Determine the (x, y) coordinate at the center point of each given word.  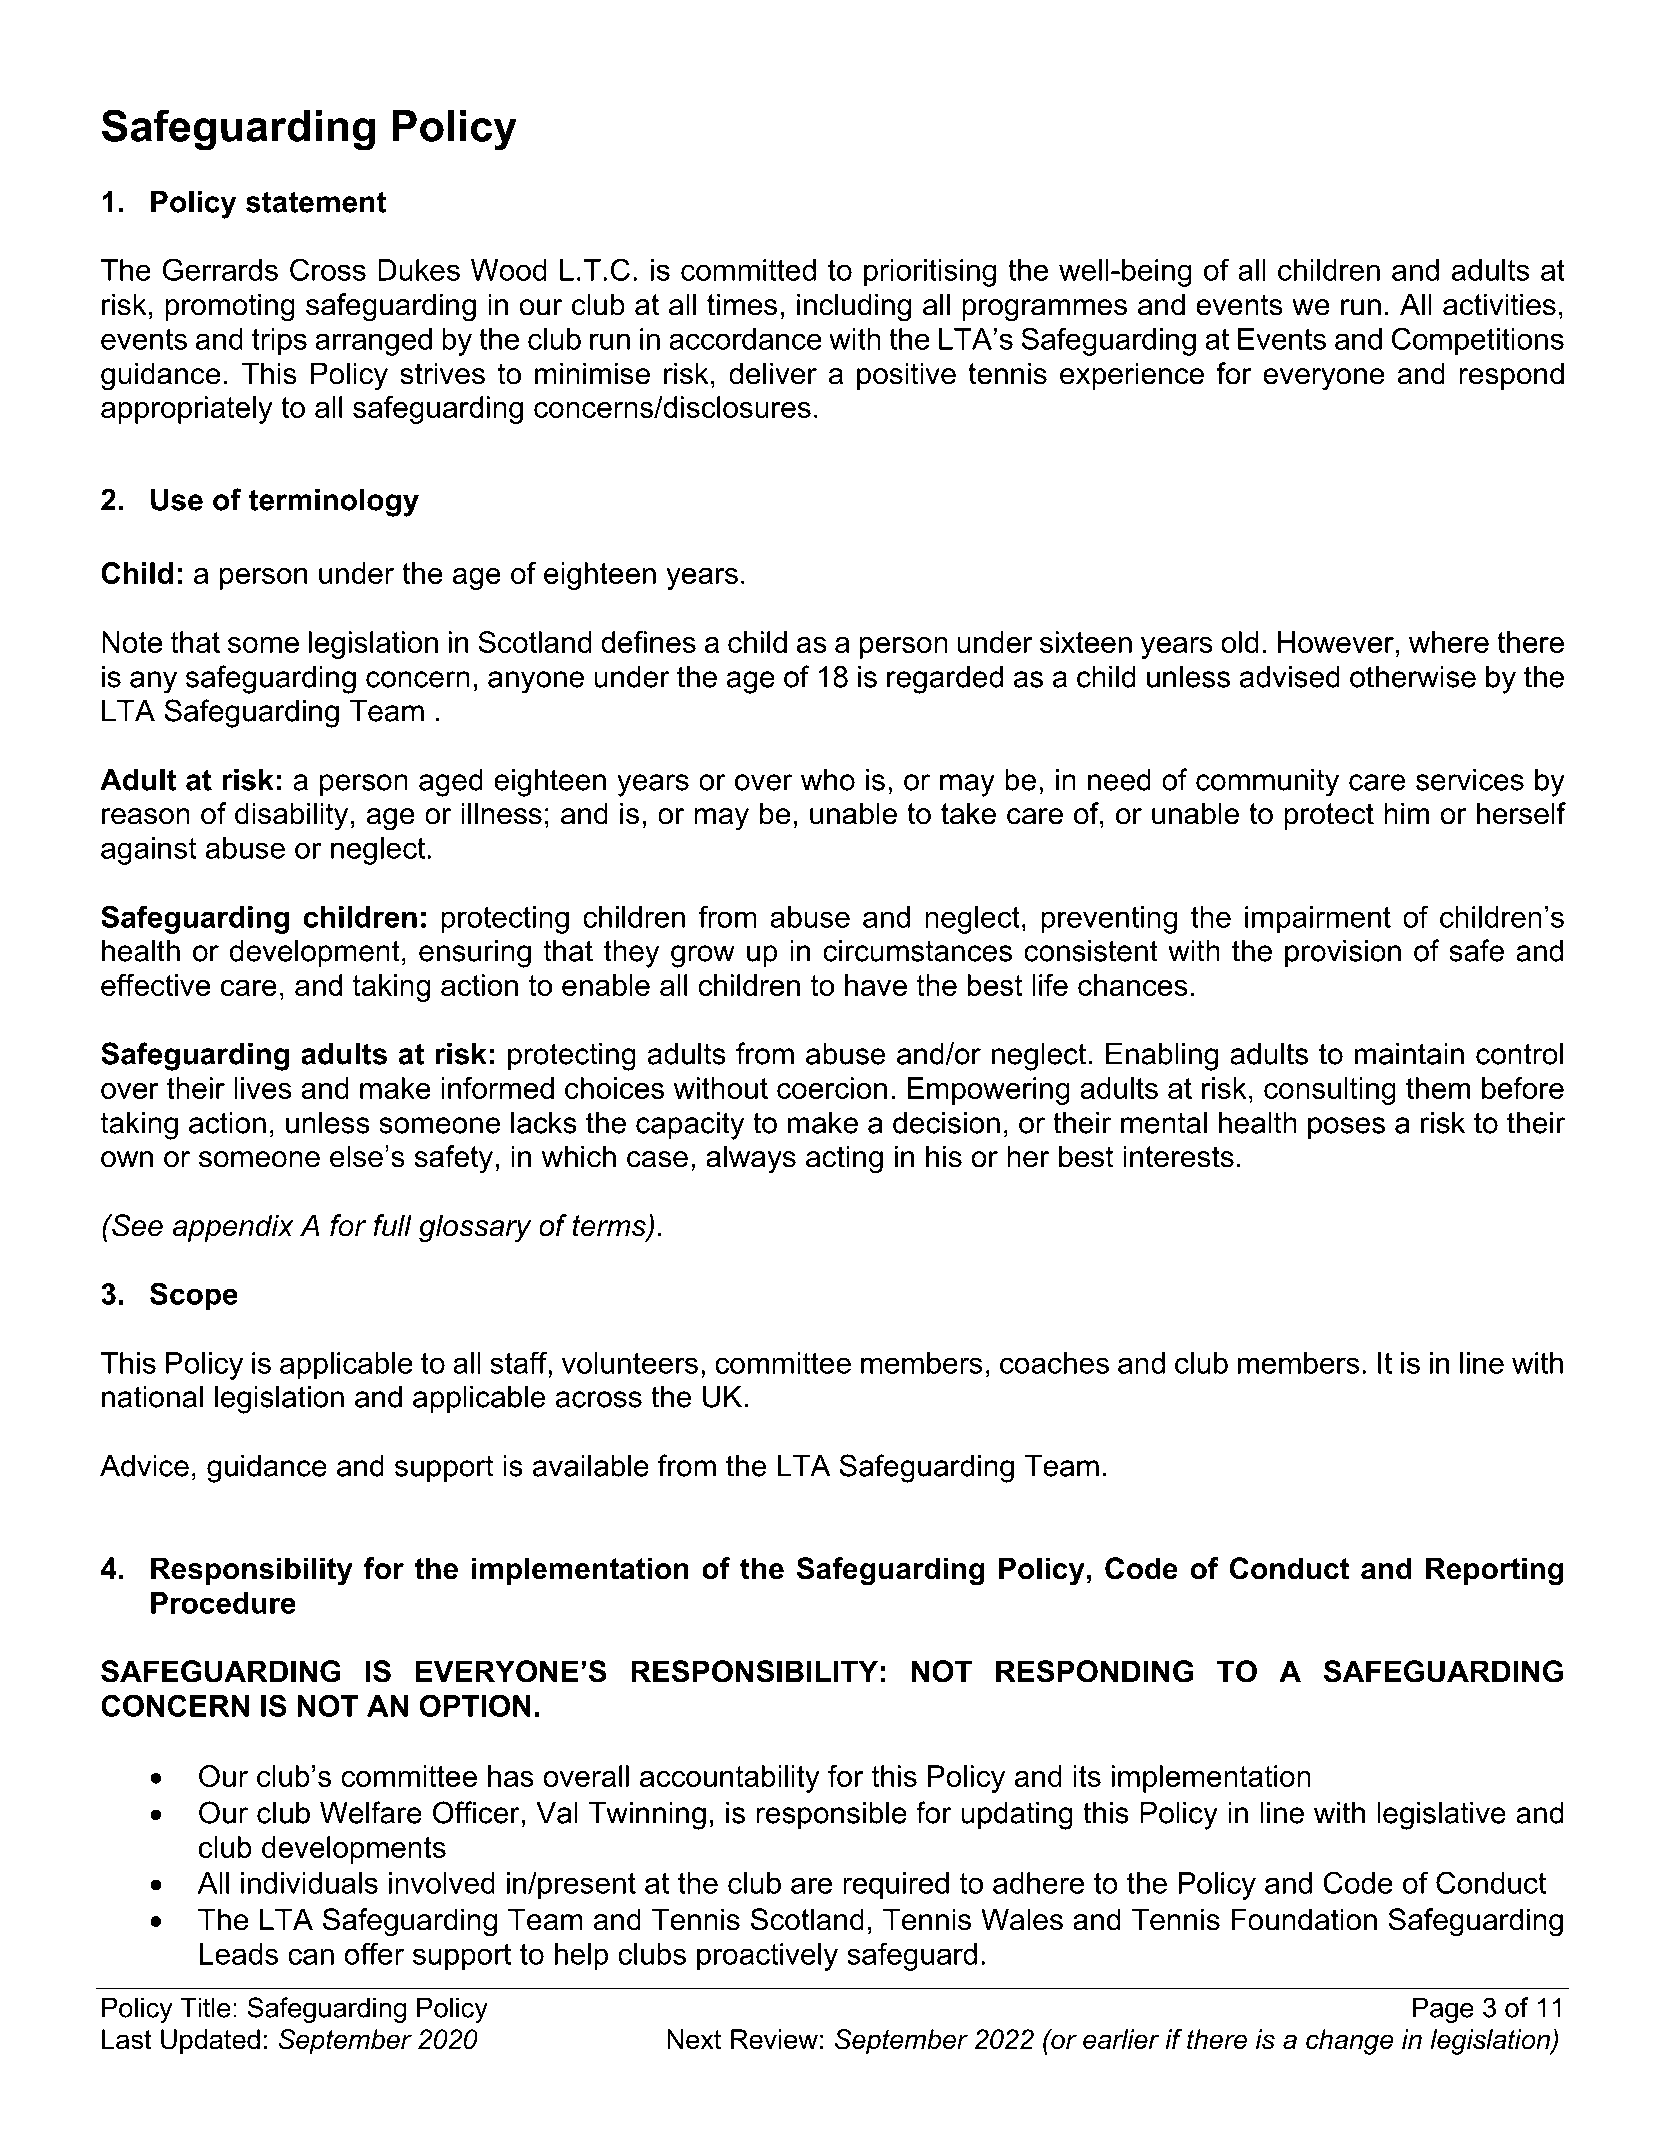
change (1350, 2042)
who (828, 780)
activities (1499, 304)
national (152, 1397)
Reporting (1494, 1571)
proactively (767, 1957)
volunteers (630, 1363)
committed (748, 270)
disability (291, 816)
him (1406, 813)
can (311, 1956)
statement (316, 202)
